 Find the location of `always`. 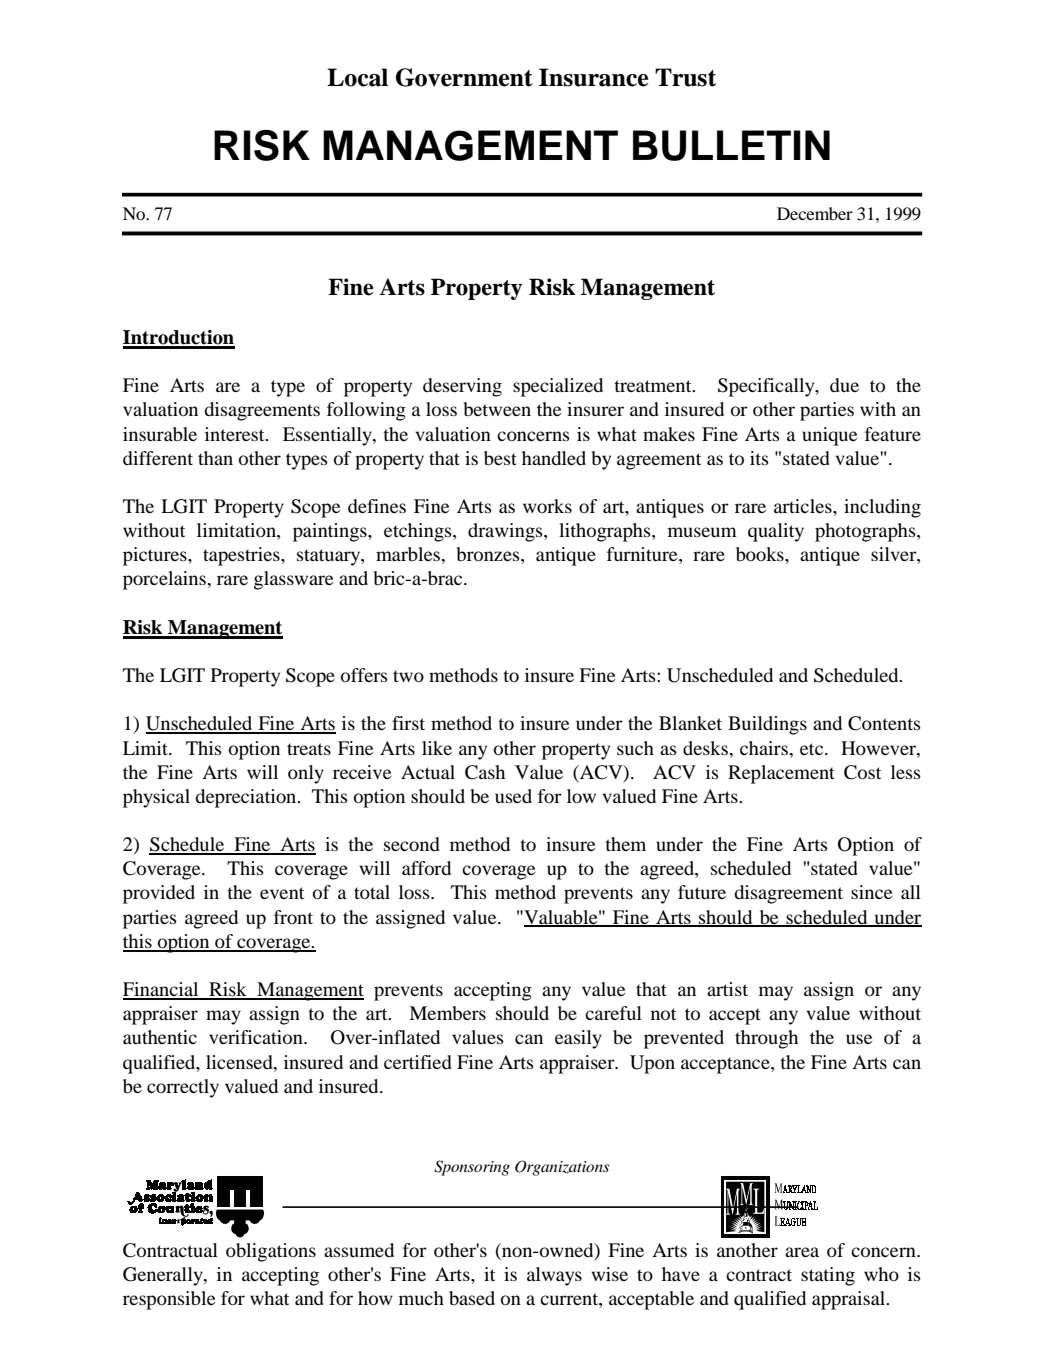

always is located at coordinates (554, 1276).
